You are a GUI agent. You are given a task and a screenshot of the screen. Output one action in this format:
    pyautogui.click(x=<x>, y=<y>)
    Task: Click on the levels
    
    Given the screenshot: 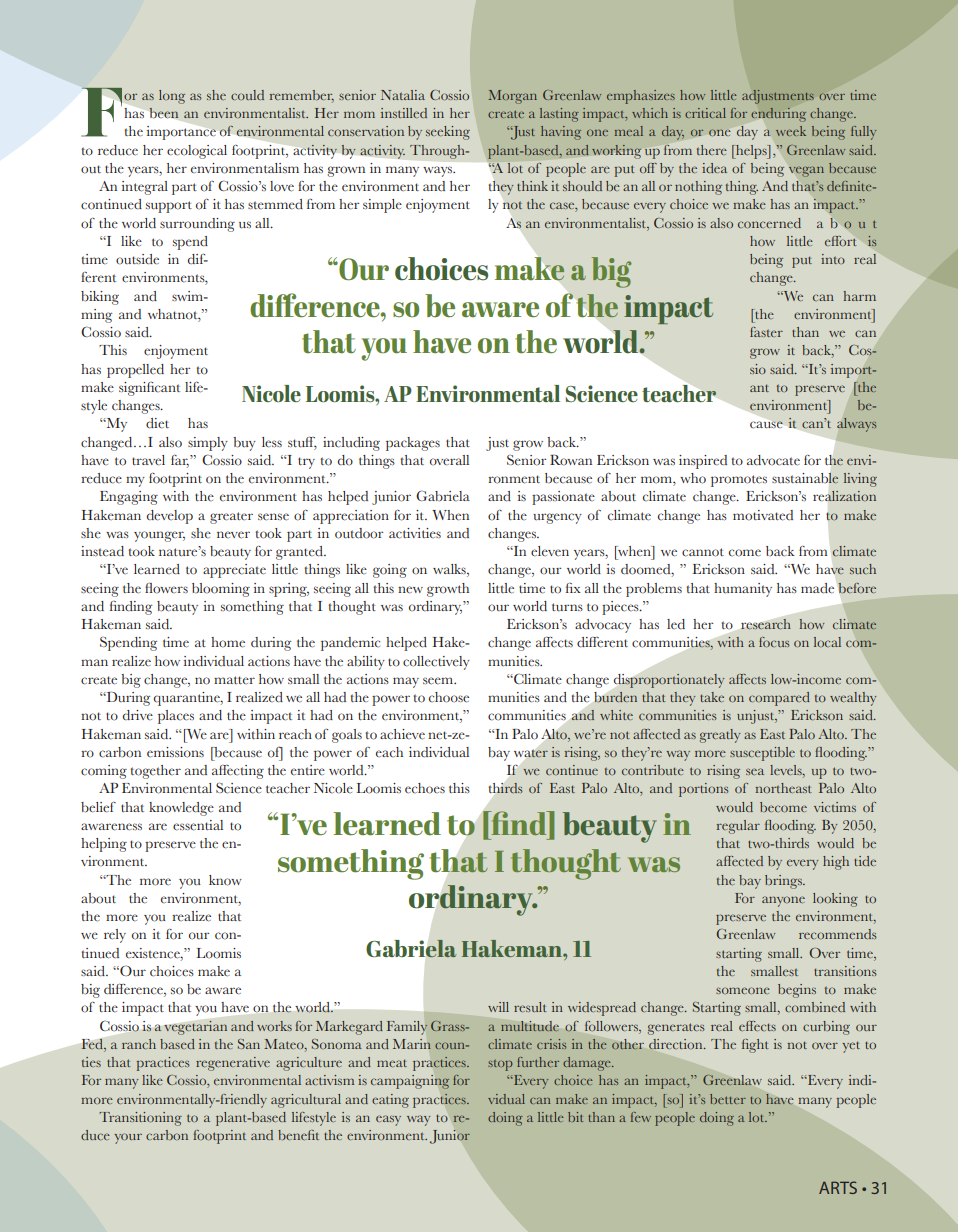 What is the action you would take?
    pyautogui.click(x=787, y=771)
